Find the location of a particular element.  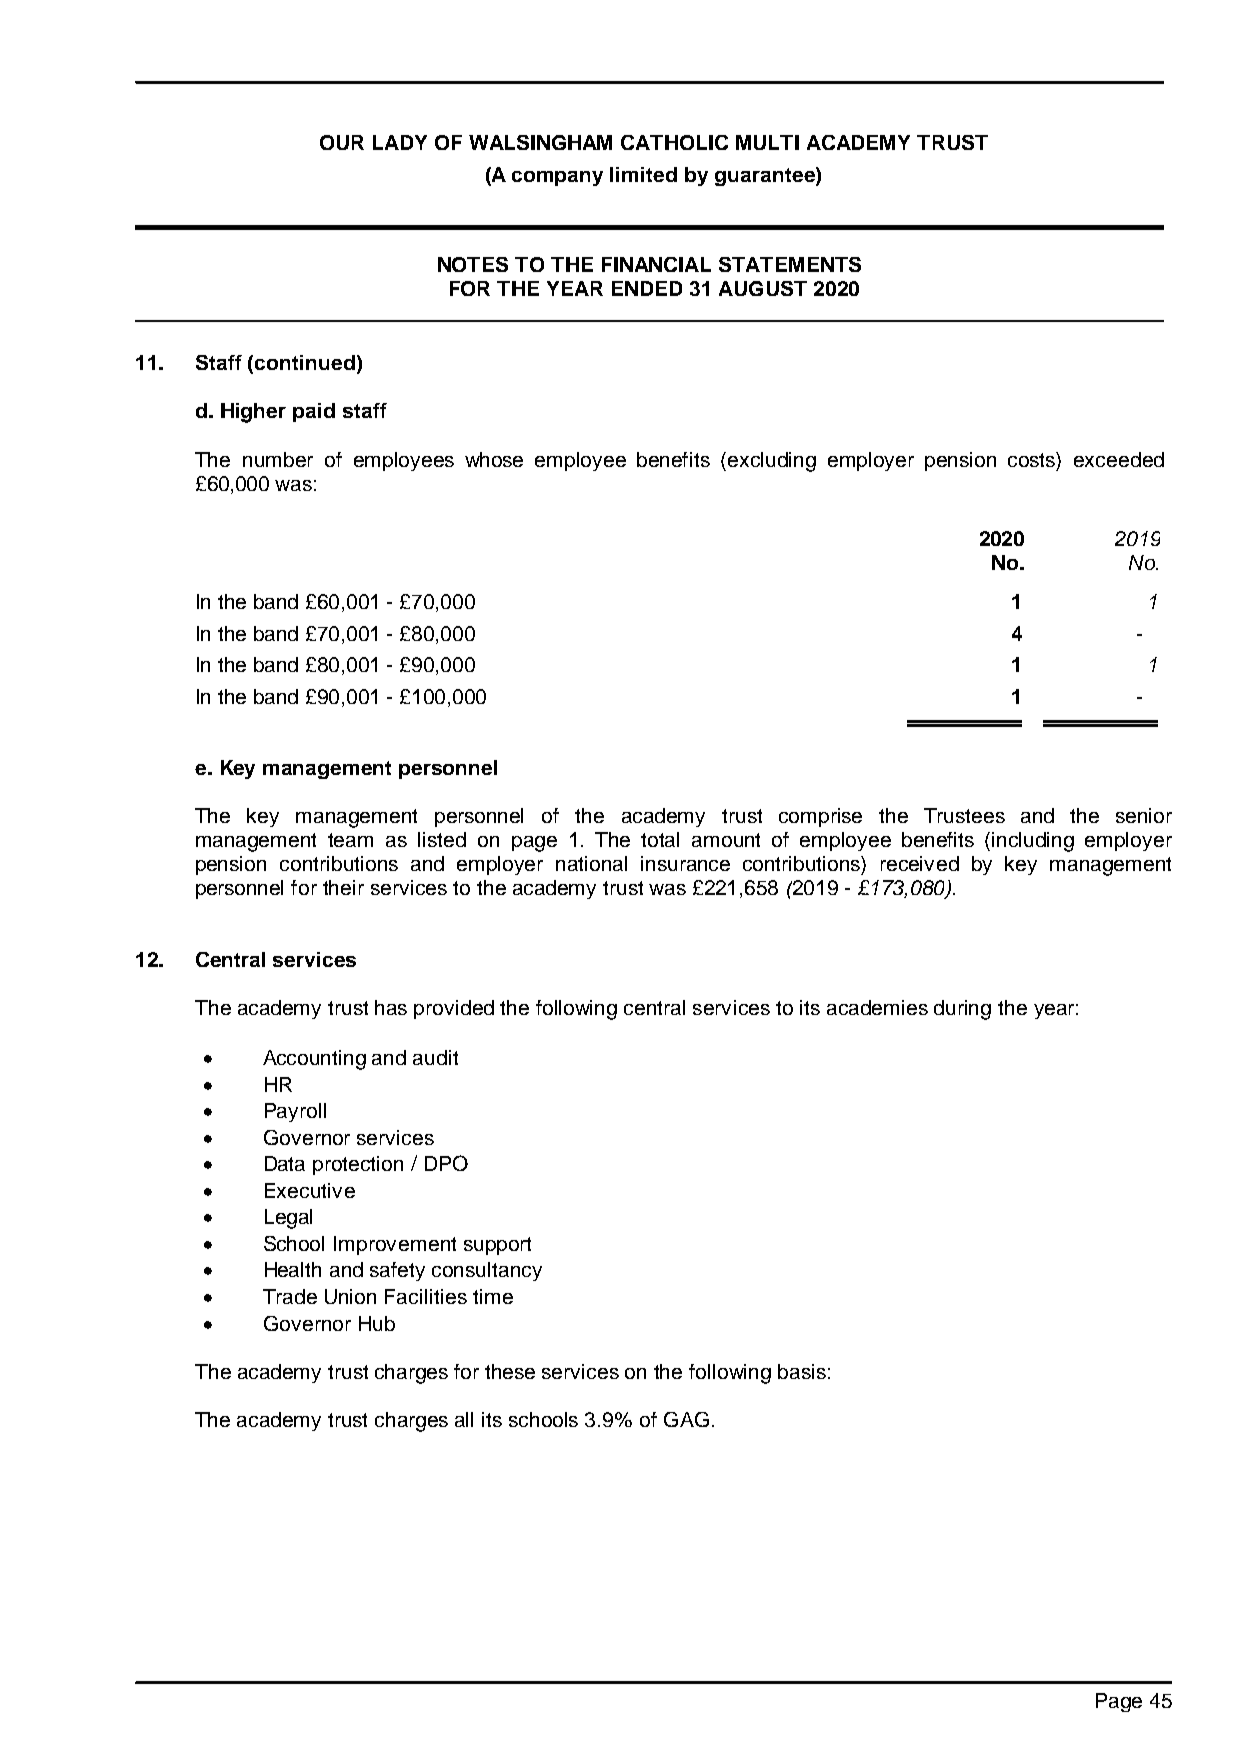

during is located at coordinates (962, 1010).
